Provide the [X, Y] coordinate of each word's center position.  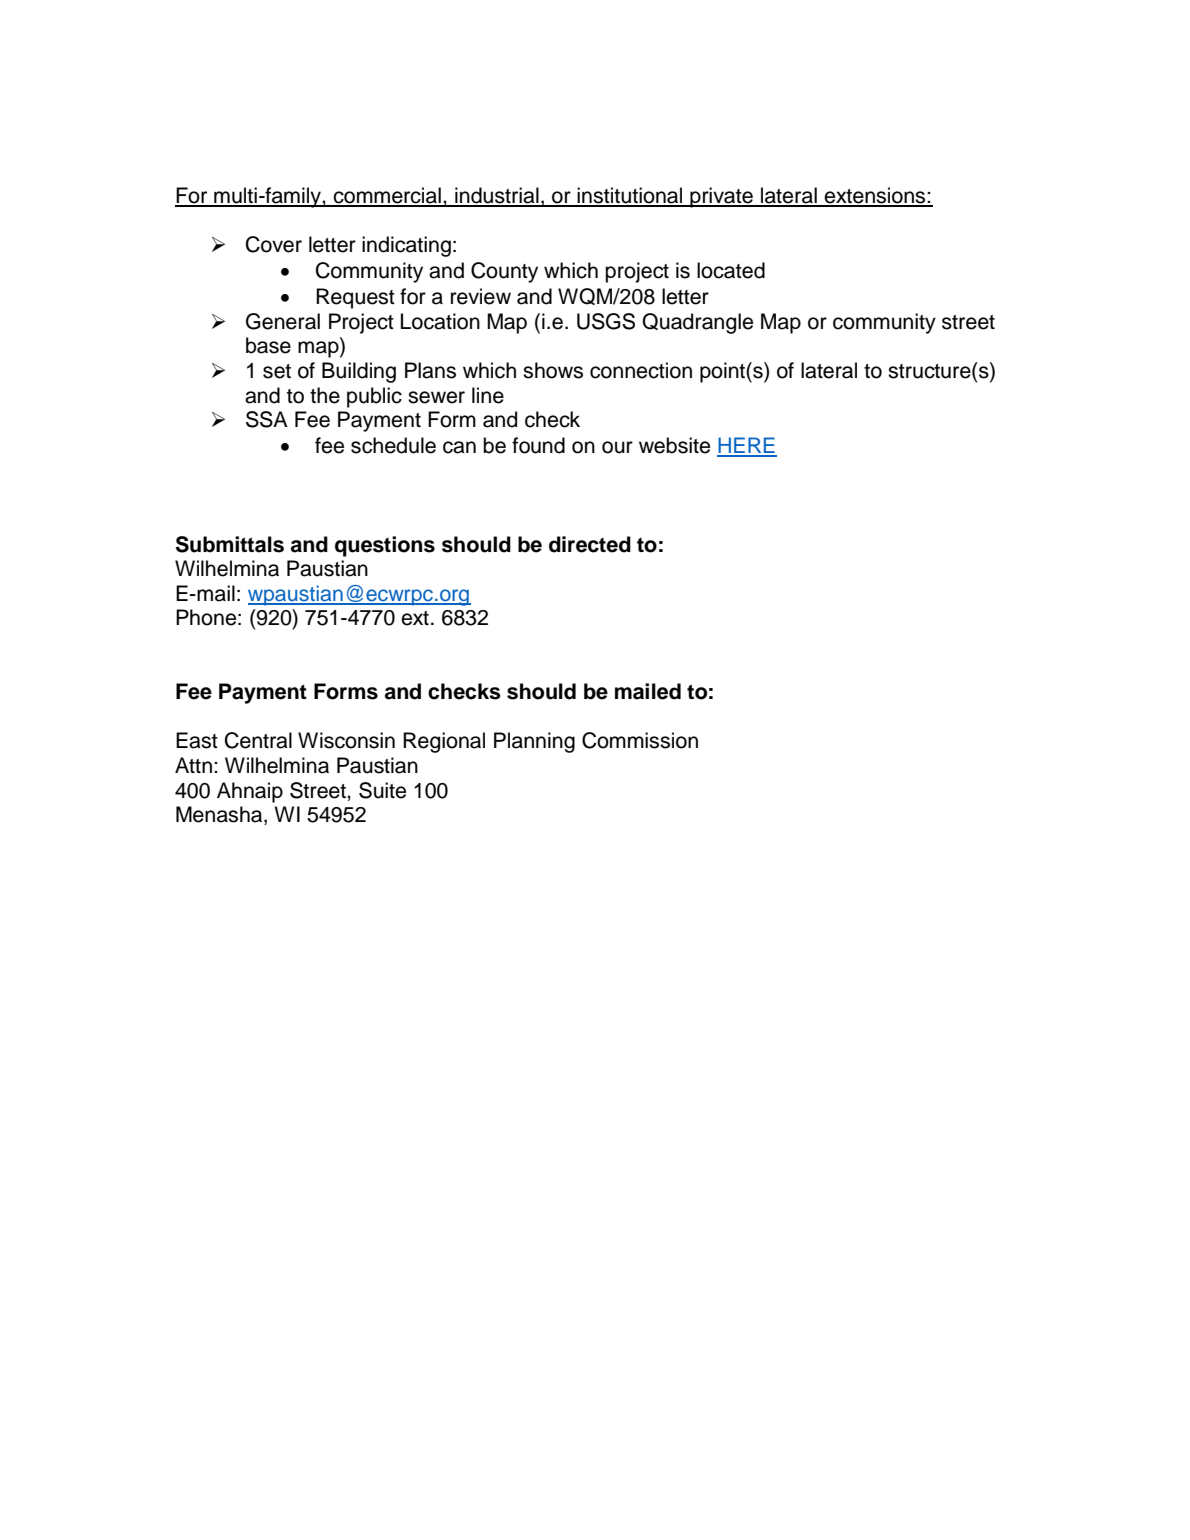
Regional [444, 742]
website [674, 445]
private [721, 197]
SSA [267, 419]
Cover [274, 244]
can [459, 447]
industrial [497, 196]
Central [258, 740]
